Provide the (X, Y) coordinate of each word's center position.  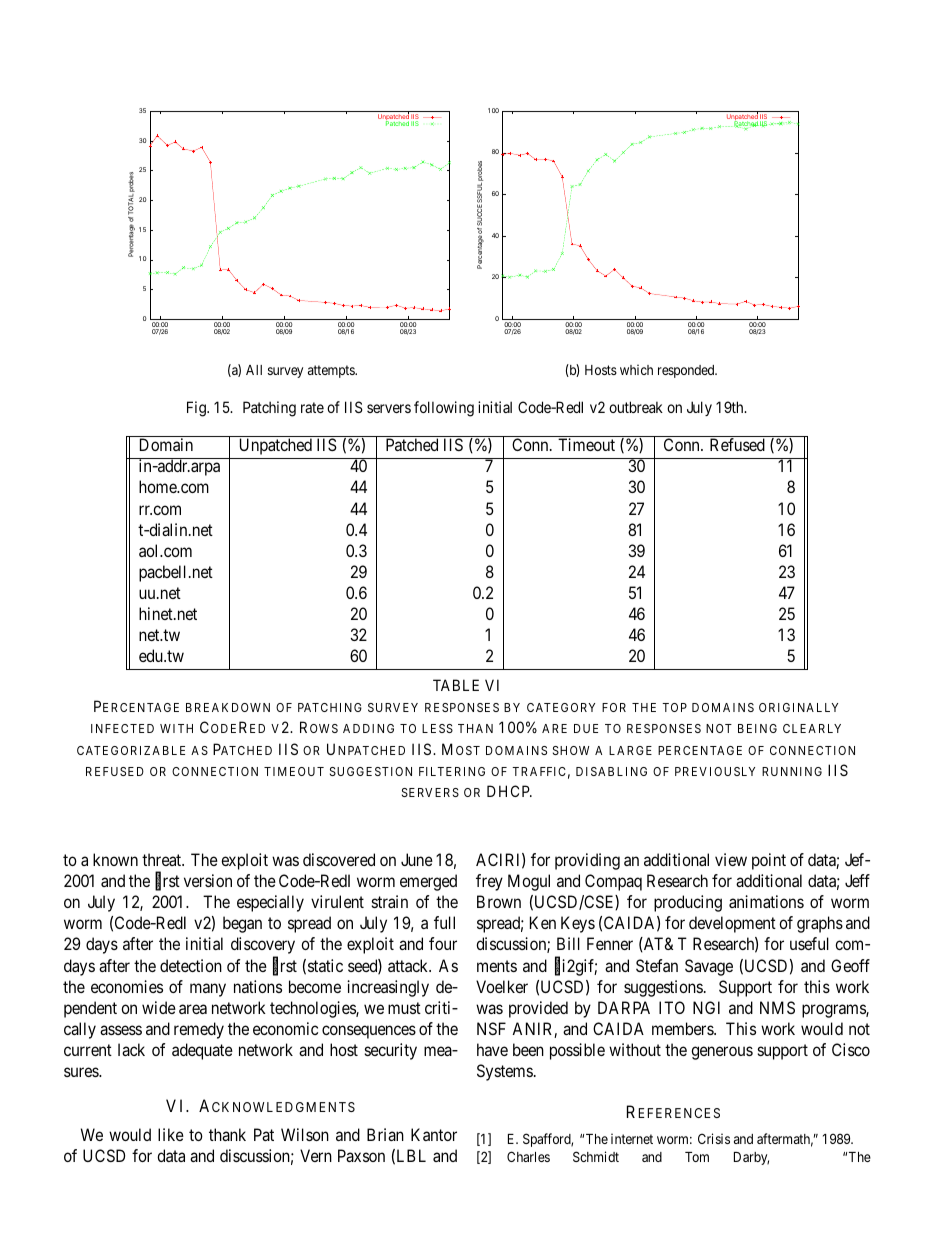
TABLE (456, 685)
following (444, 409)
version (208, 880)
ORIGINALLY (798, 707)
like (171, 1134)
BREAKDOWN (228, 707)
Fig (197, 409)
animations (766, 901)
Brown (499, 901)
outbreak (636, 407)
